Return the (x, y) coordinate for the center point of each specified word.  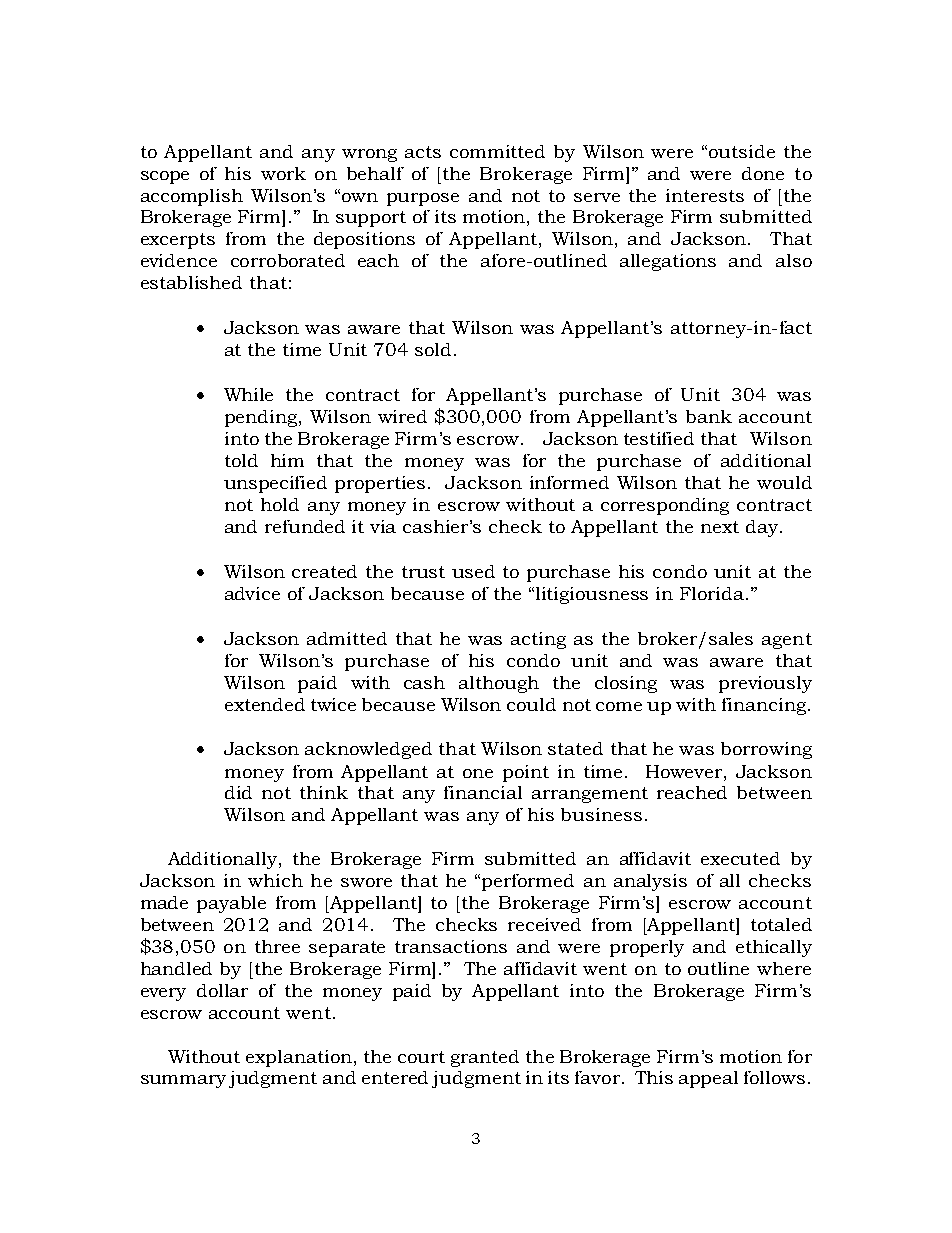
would (784, 482)
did (238, 792)
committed (497, 151)
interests (705, 195)
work (283, 173)
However (685, 771)
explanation (300, 1058)
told (241, 460)
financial (483, 792)
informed (569, 482)
